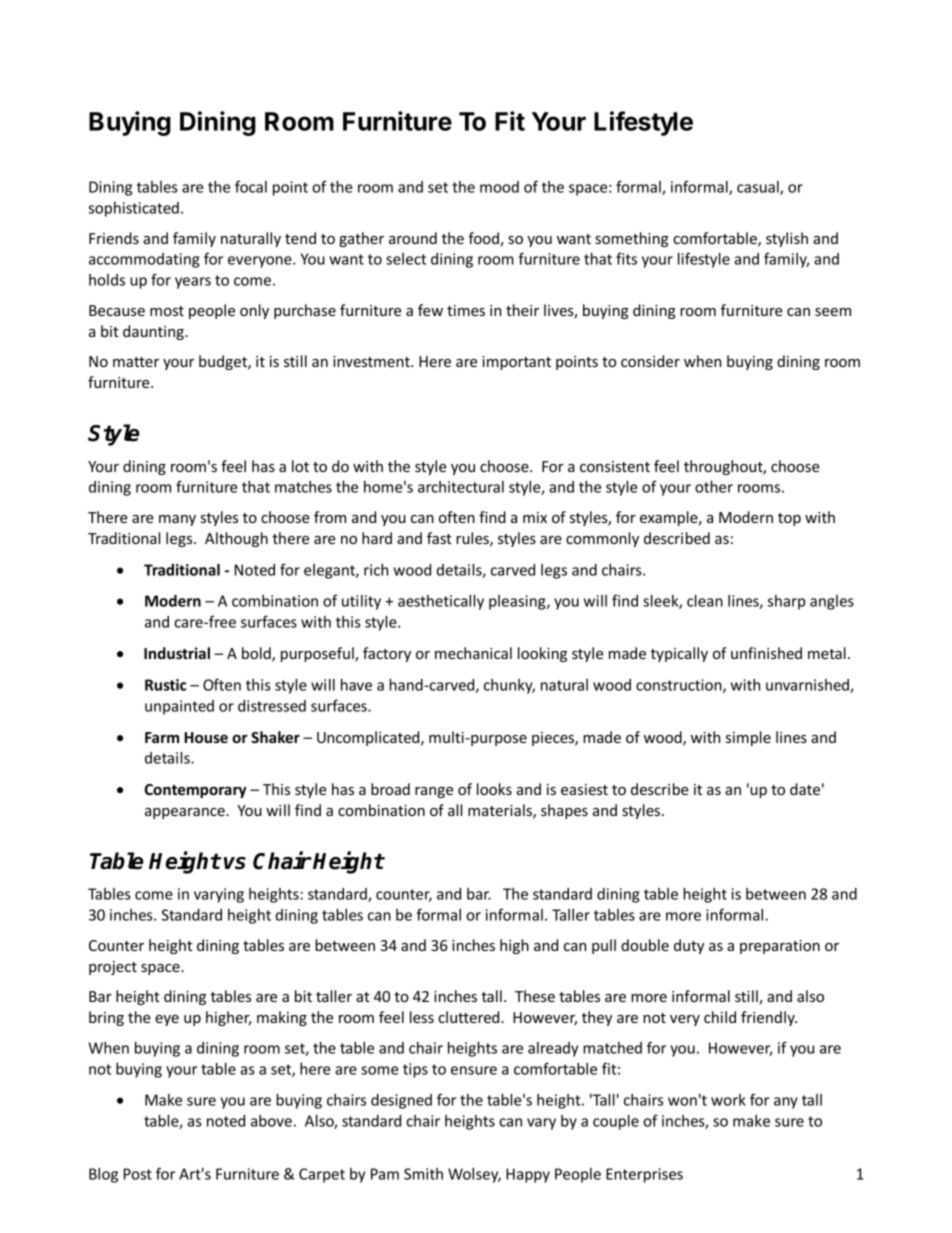 Image resolution: width=952 pixels, height=1233 pixels. What do you see at coordinates (484, 239) in the screenshot?
I see `food` at bounding box center [484, 239].
